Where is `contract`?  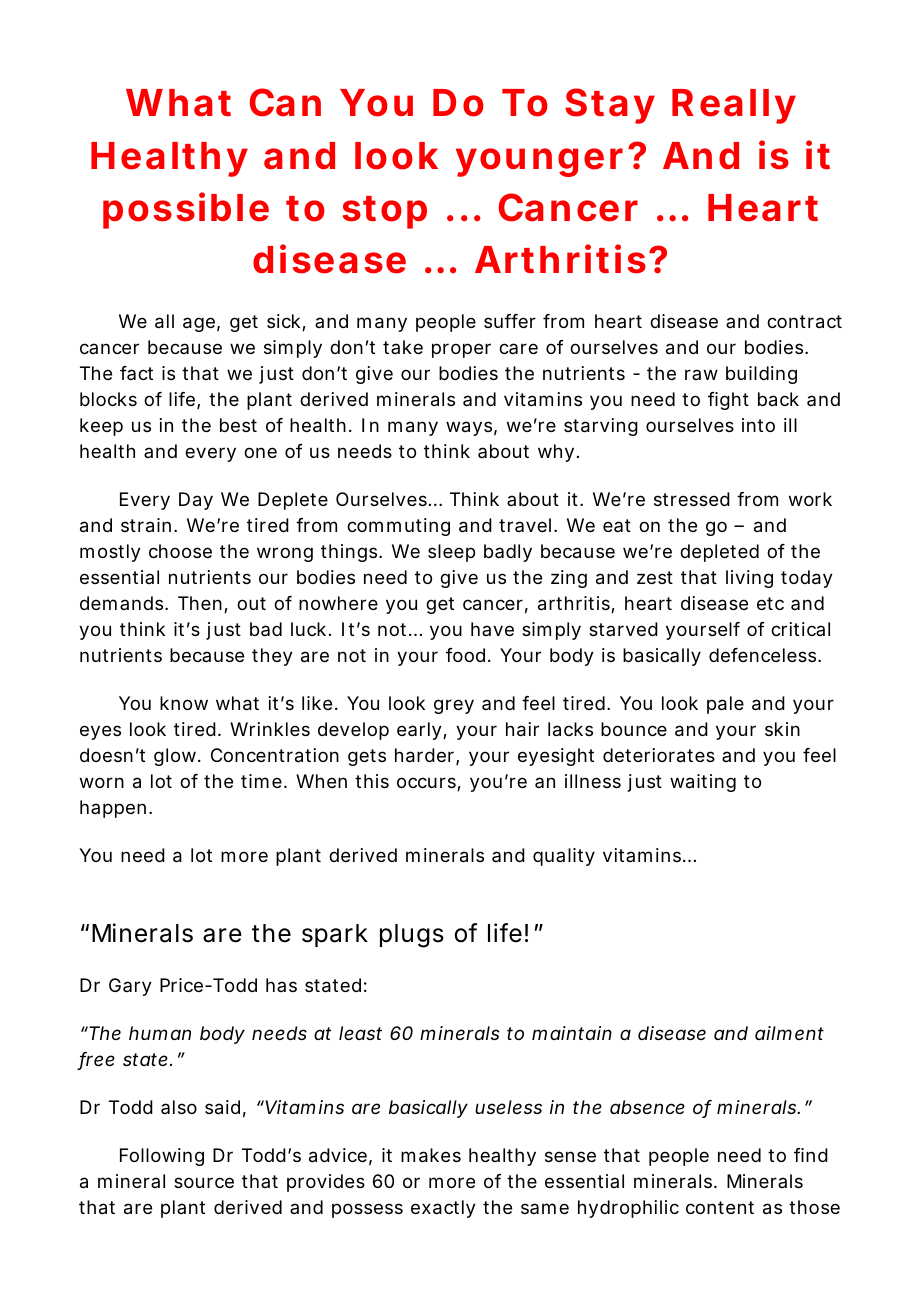
contract is located at coordinates (804, 322).
